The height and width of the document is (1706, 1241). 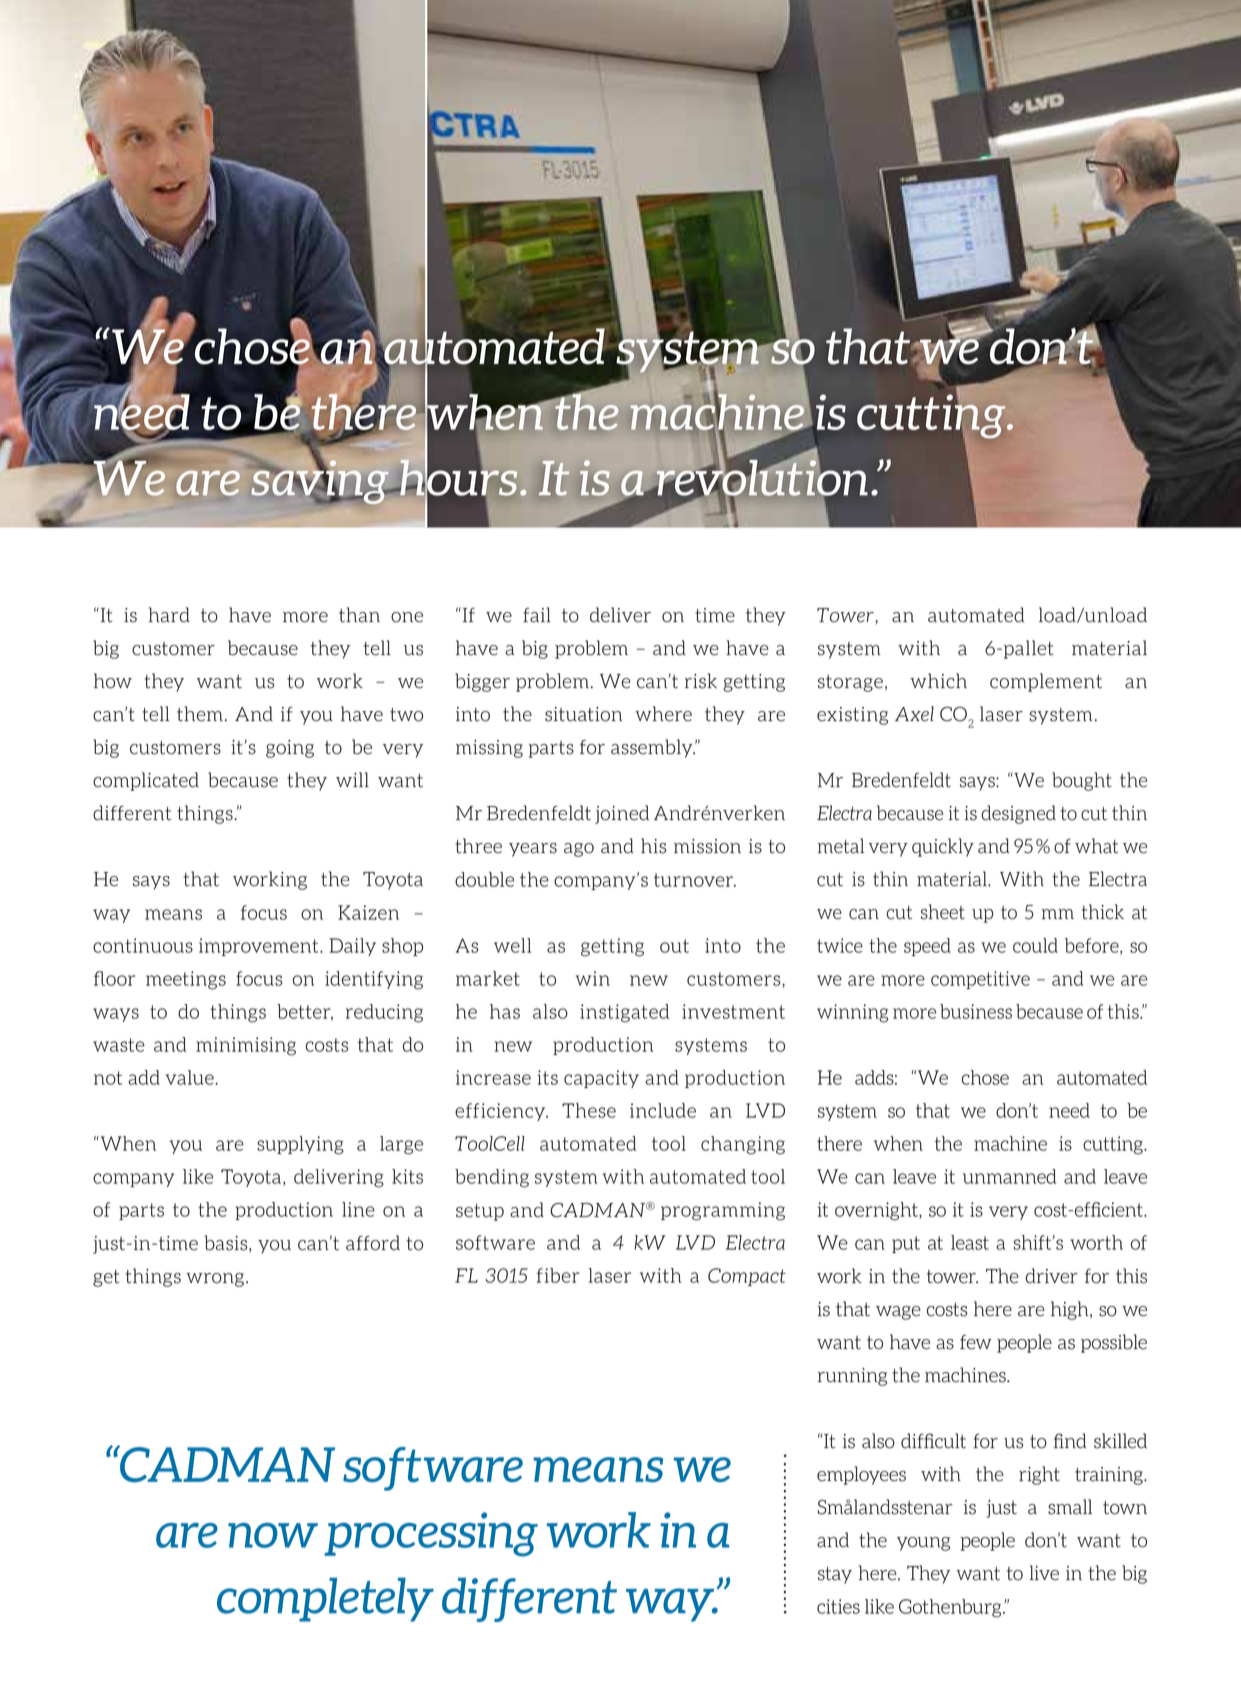 I want to click on minimising, so click(x=246, y=1046).
